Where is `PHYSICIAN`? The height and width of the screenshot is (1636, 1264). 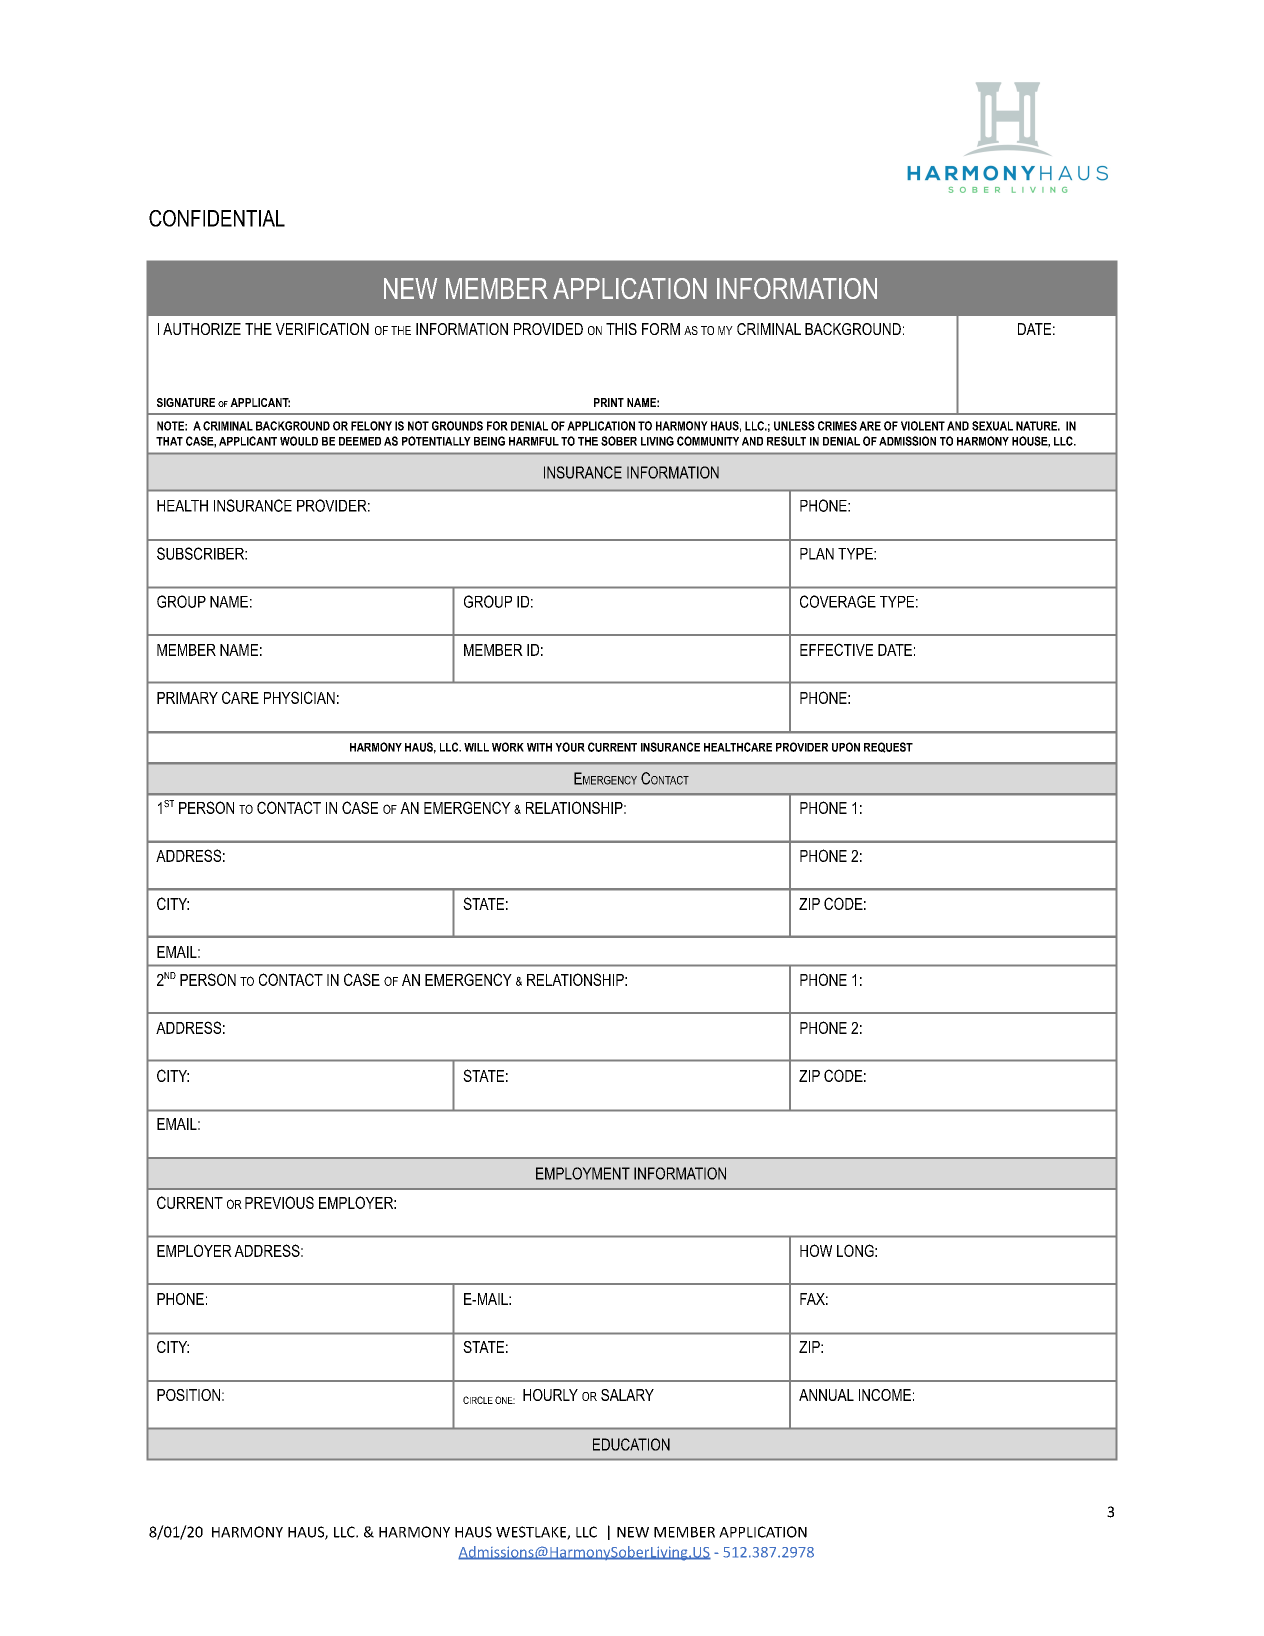
PHYSICIAN is located at coordinates (299, 697).
